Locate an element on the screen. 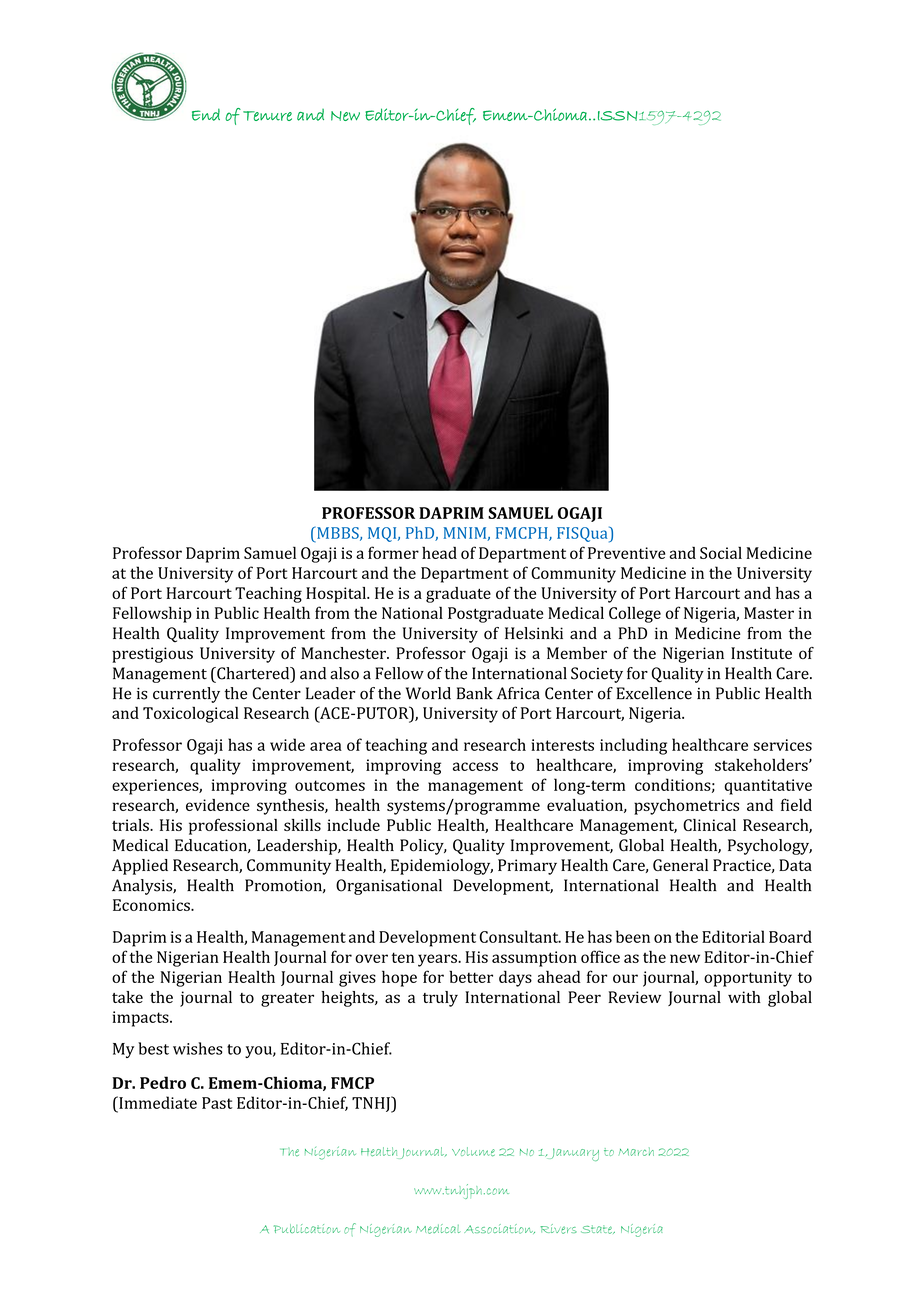 This screenshot has width=924, height=1308. Association is located at coordinates (499, 1229).
